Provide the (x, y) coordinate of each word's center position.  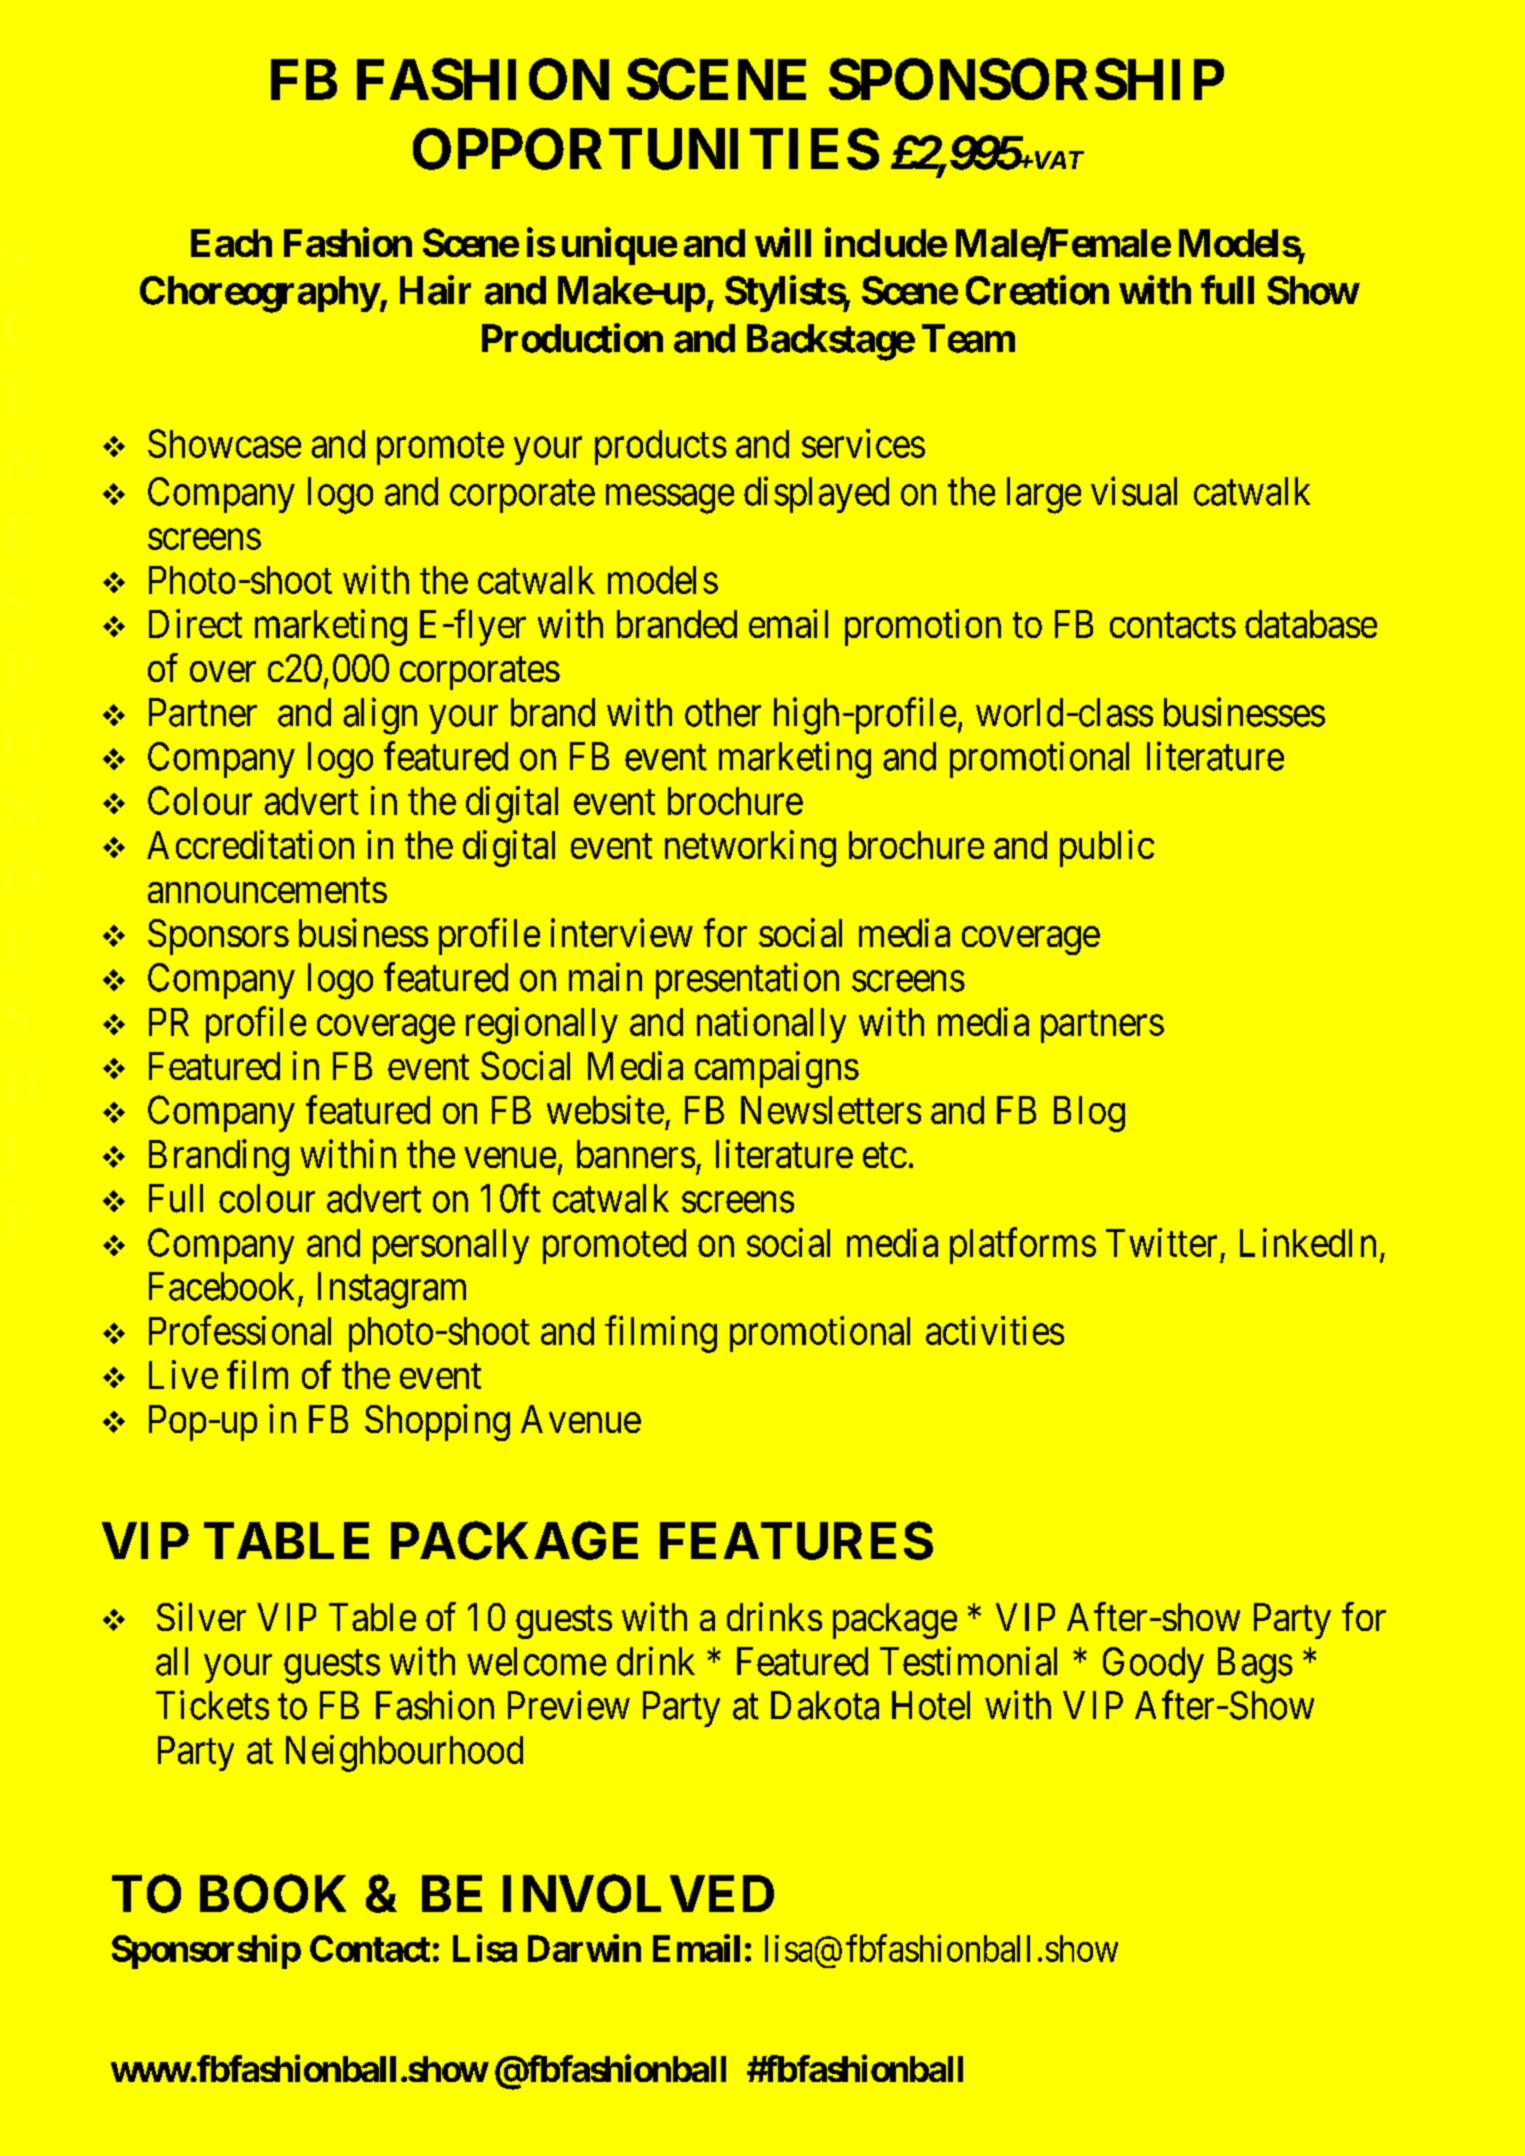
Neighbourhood (404, 1753)
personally (451, 1246)
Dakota (825, 1705)
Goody (1153, 1665)
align (380, 716)
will (783, 242)
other (723, 712)
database (1311, 624)
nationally (771, 1025)
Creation (1037, 290)
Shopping (437, 1422)
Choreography (259, 294)
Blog (1089, 1114)
